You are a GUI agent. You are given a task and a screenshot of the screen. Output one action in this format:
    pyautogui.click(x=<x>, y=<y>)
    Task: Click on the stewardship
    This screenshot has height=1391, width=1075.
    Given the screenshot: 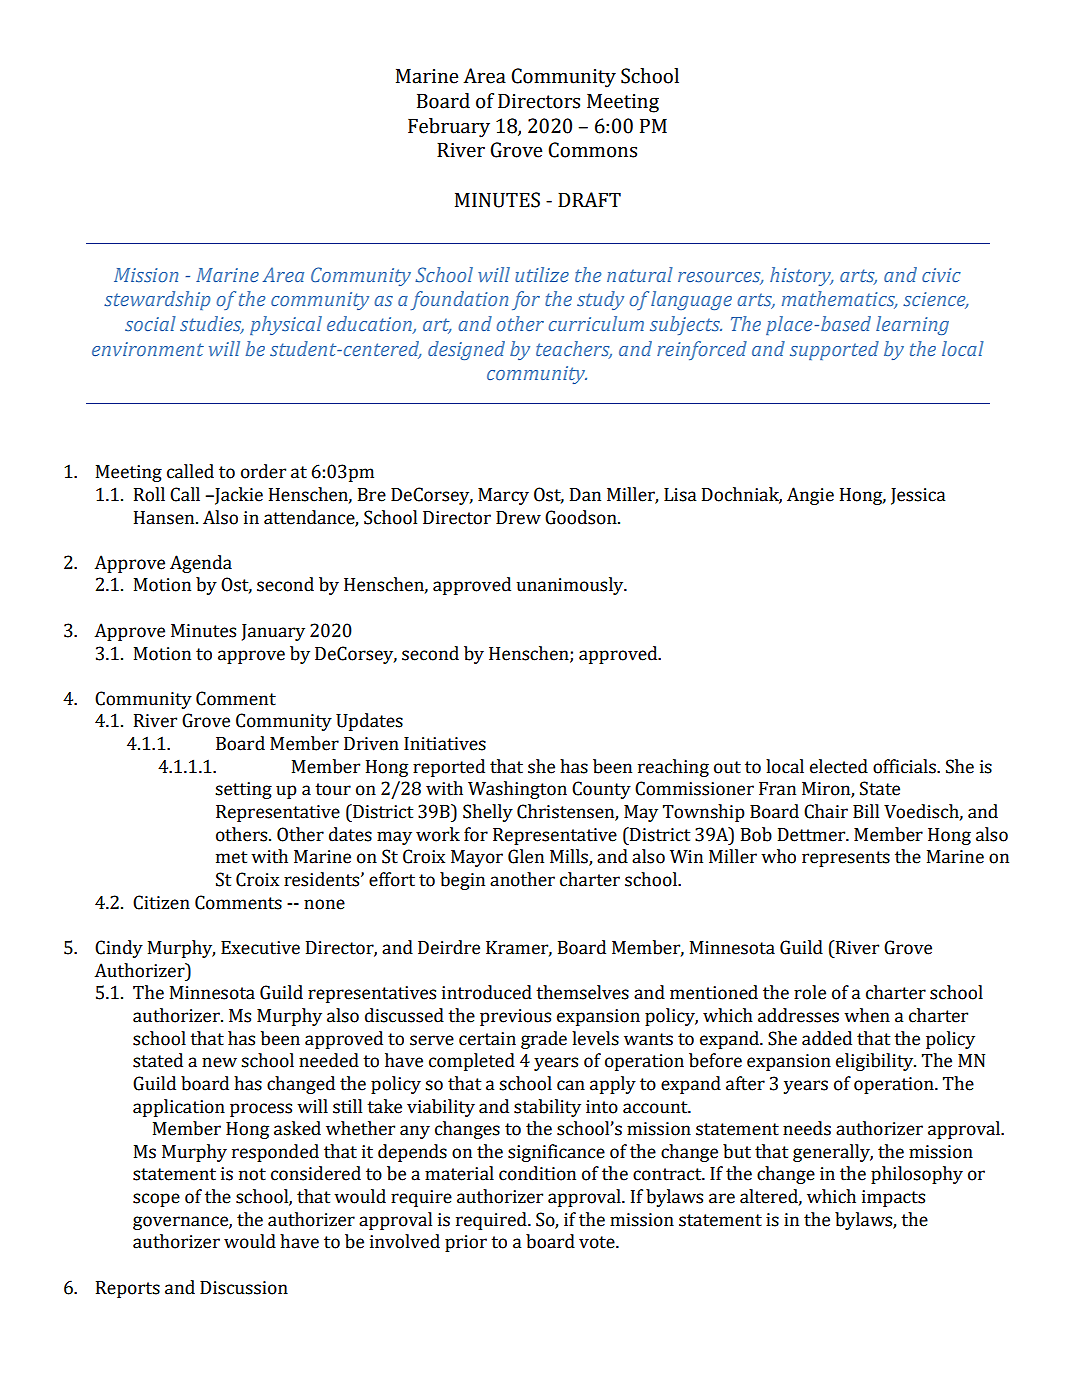 What is the action you would take?
    pyautogui.click(x=157, y=300)
